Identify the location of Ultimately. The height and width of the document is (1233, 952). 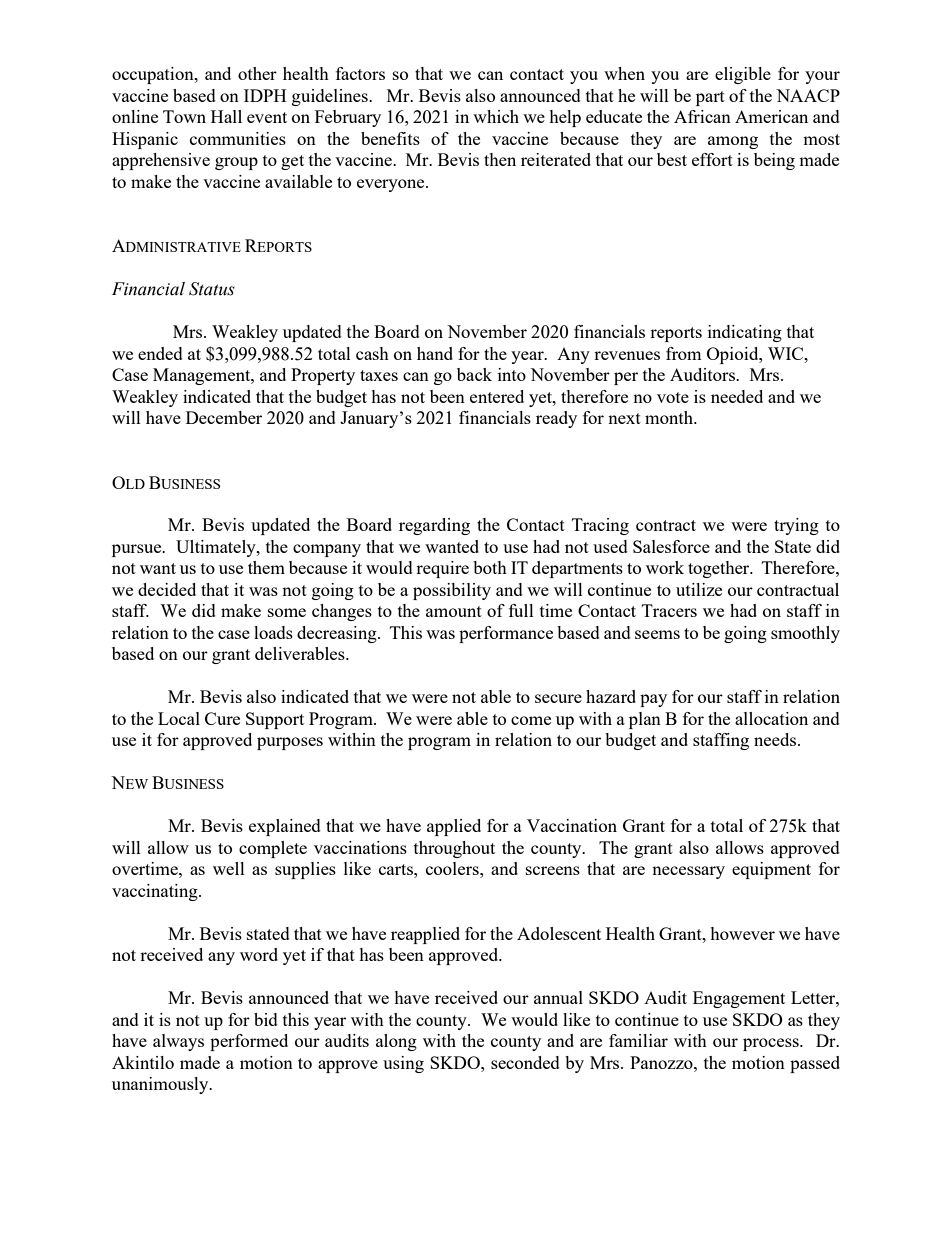
(217, 548).
